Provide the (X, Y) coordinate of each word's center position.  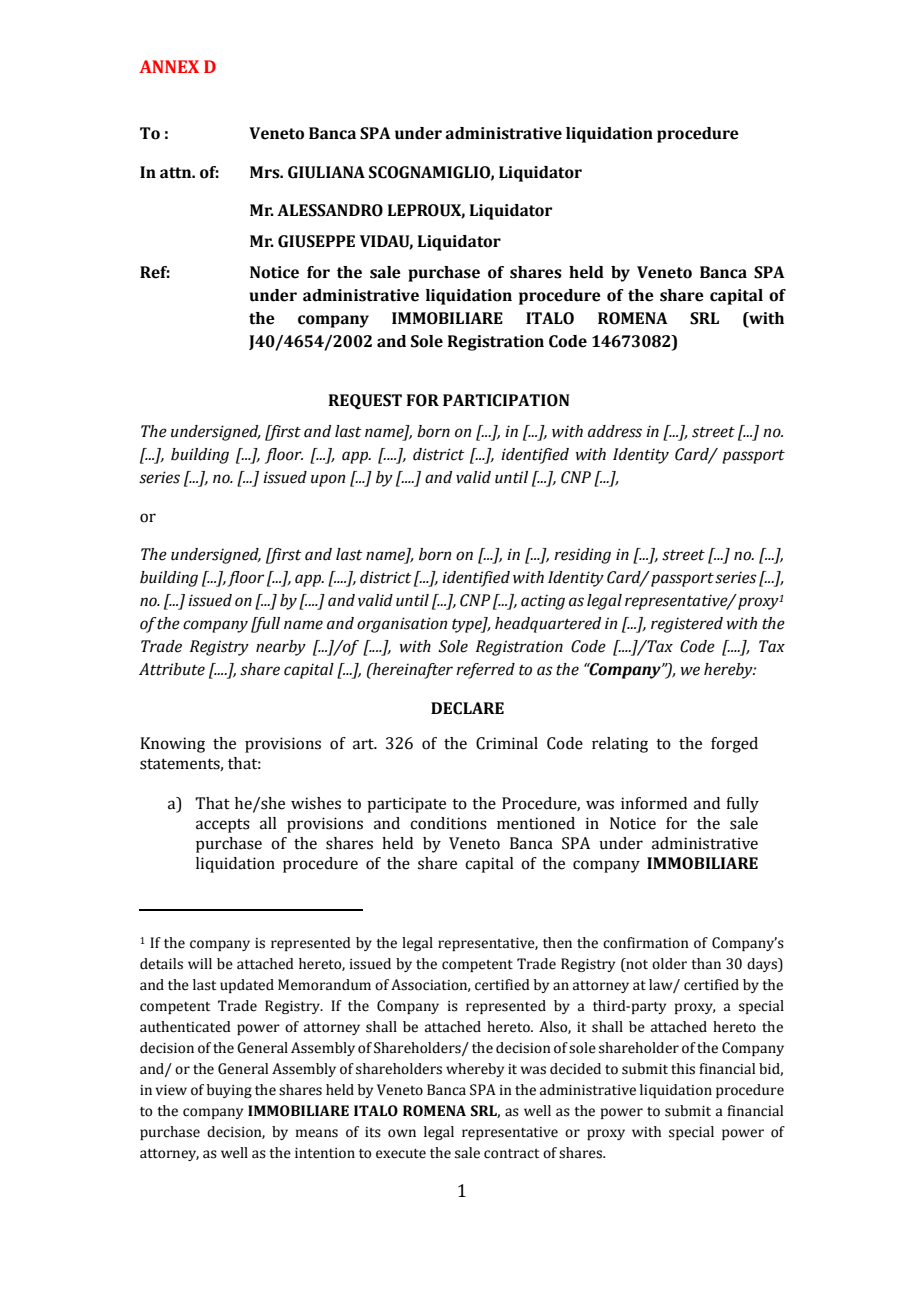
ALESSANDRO (330, 210)
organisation (402, 625)
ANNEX (169, 66)
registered (687, 625)
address (615, 431)
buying (229, 1091)
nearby (281, 648)
